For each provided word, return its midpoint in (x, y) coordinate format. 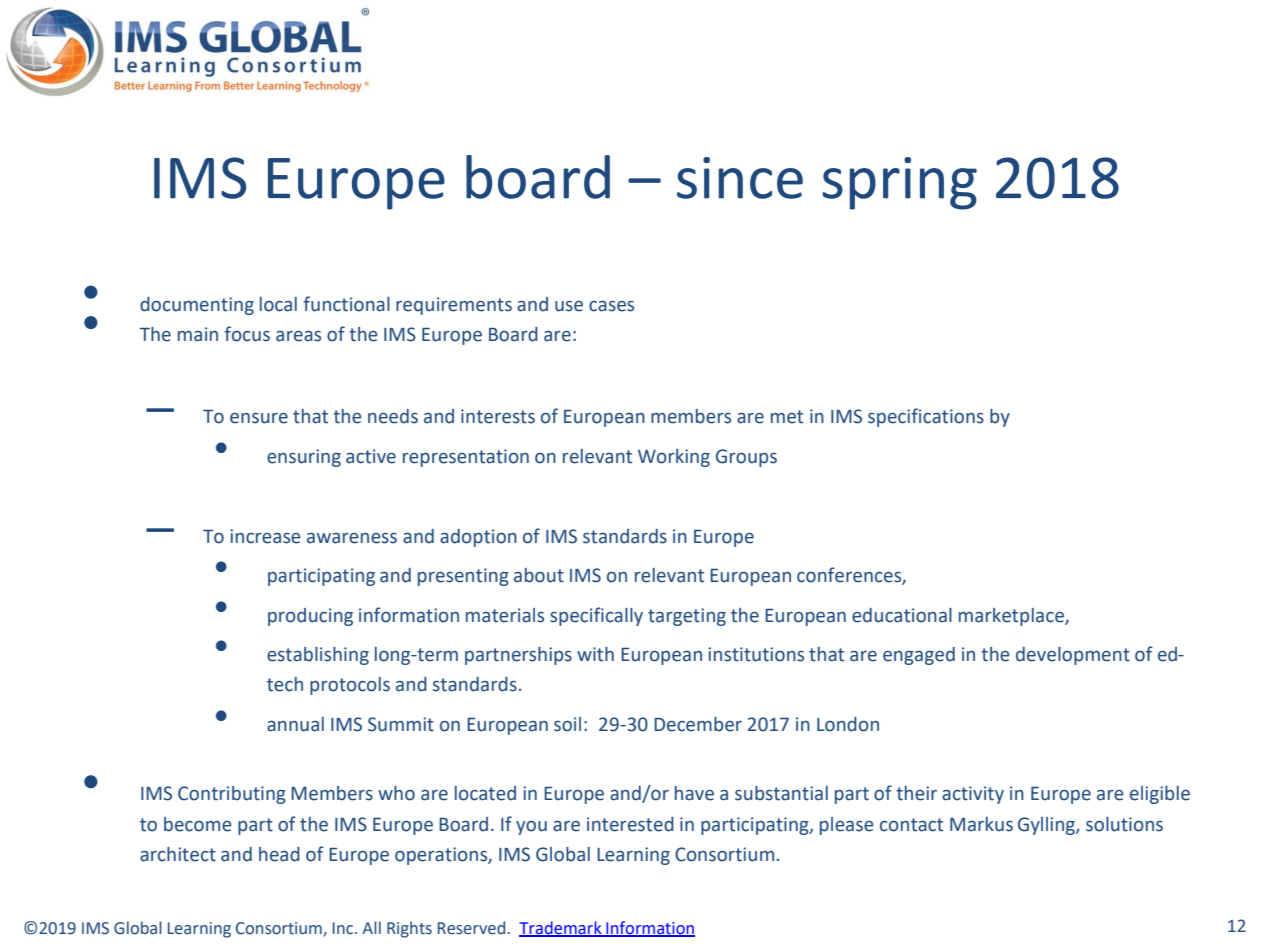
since (740, 178)
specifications (926, 417)
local (278, 304)
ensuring (304, 458)
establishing (318, 656)
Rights (409, 929)
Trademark (561, 928)
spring (899, 183)
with (595, 654)
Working (674, 458)
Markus (981, 824)
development (1073, 656)
